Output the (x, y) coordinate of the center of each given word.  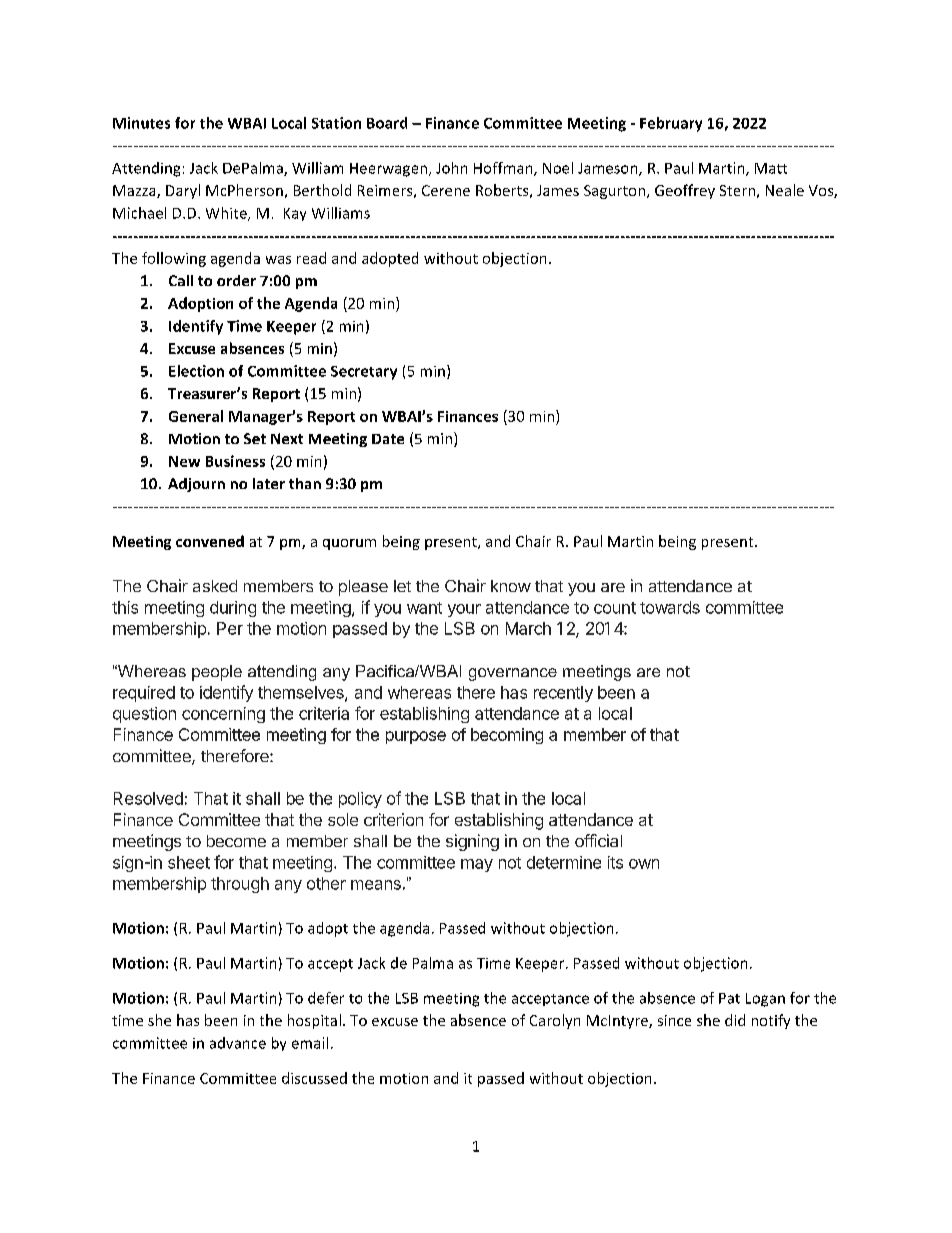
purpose (416, 737)
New (184, 461)
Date (388, 439)
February (671, 124)
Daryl (183, 191)
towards (670, 607)
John (451, 168)
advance (238, 1043)
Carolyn (555, 1021)
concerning (223, 715)
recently (563, 694)
